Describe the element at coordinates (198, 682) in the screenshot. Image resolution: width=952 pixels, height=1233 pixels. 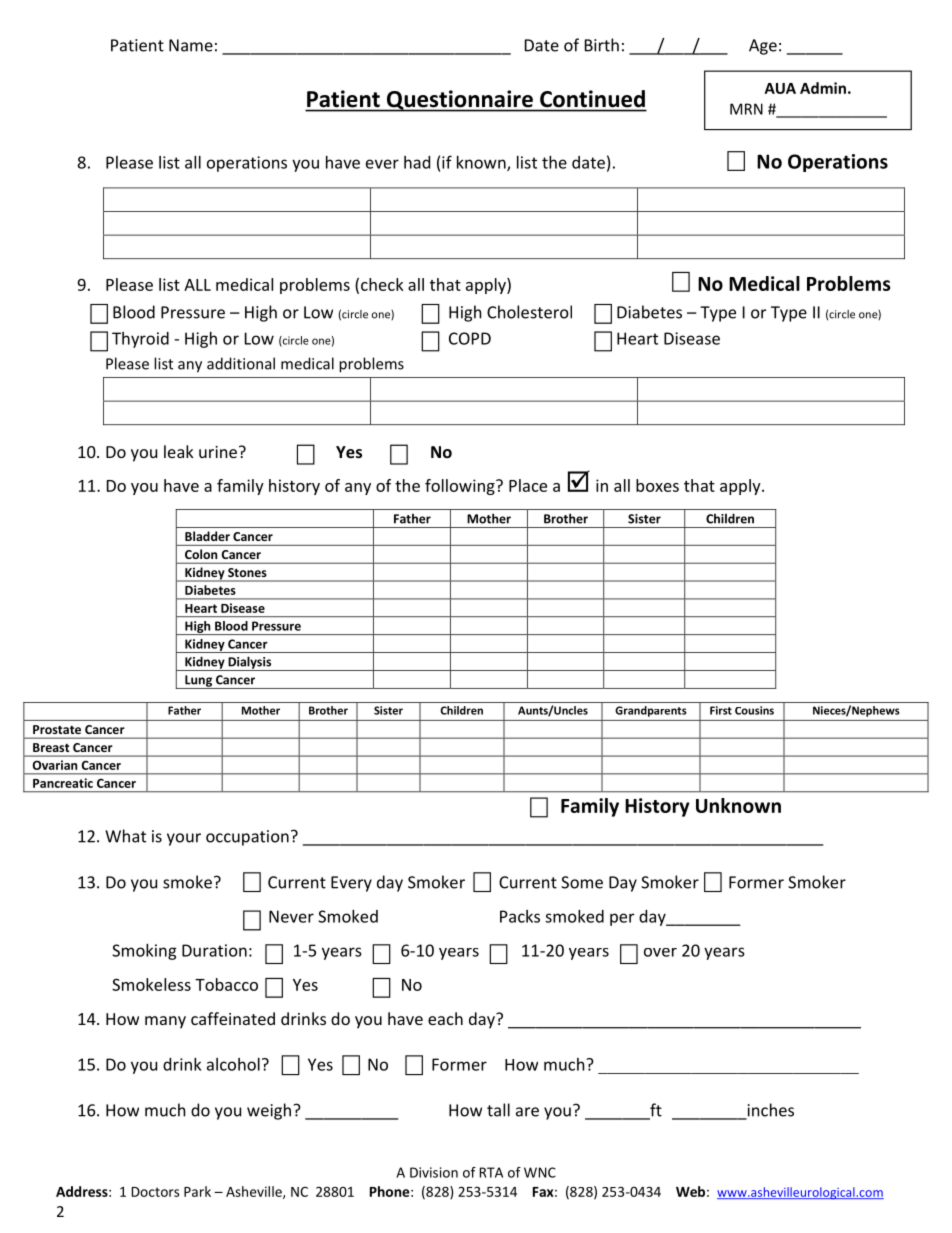
I see `Lung` at that location.
